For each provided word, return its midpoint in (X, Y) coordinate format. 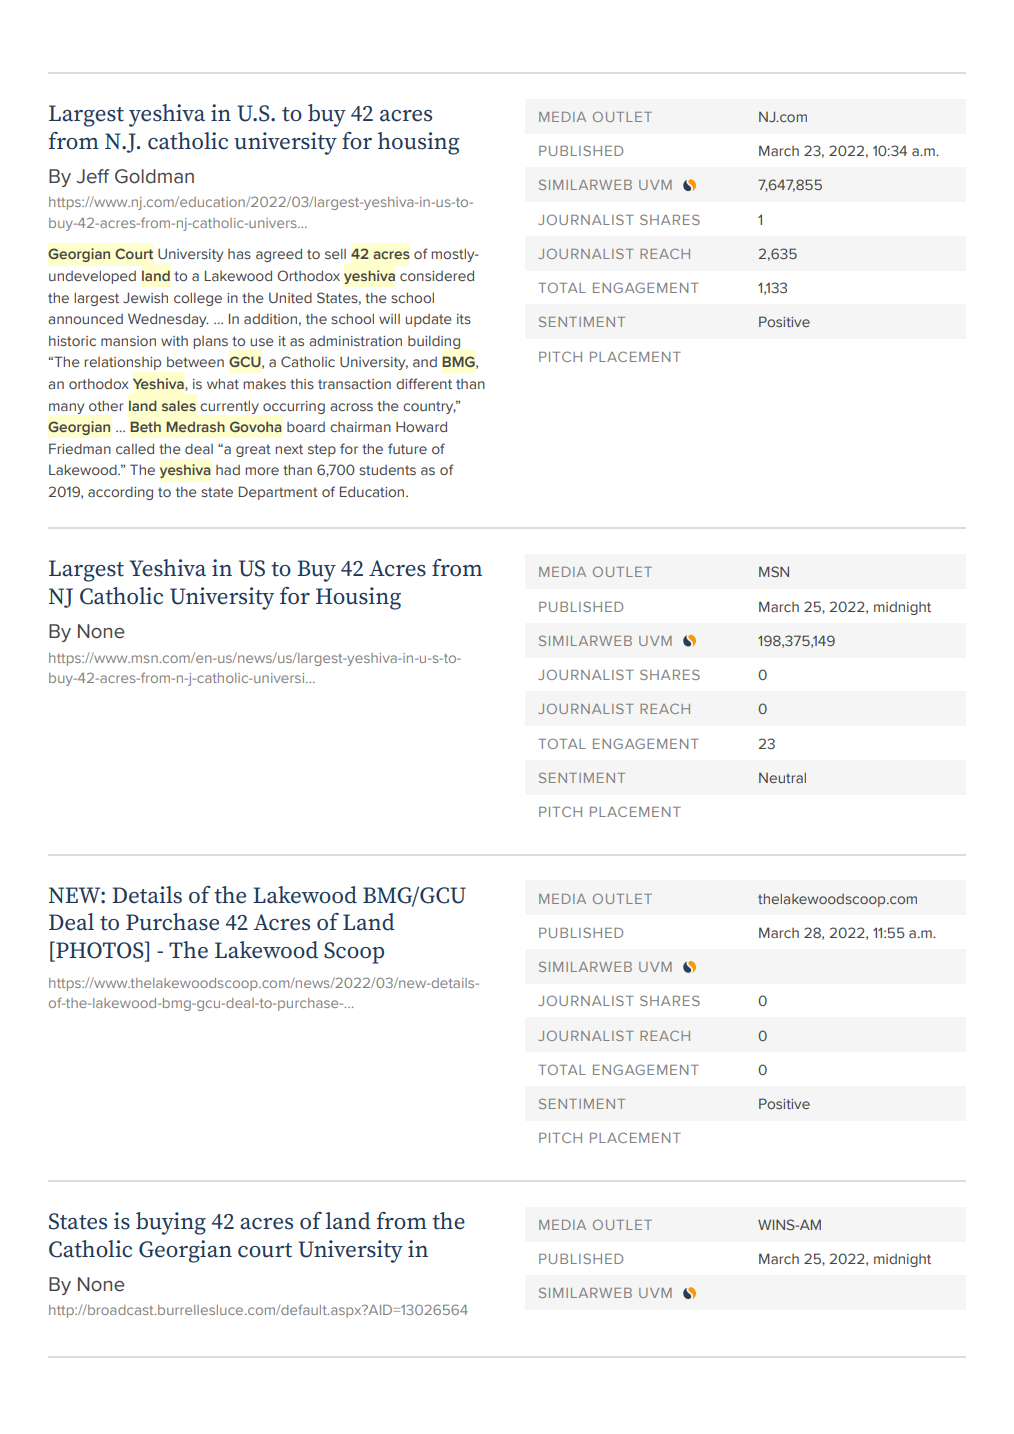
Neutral (782, 778)
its (464, 319)
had (228, 470)
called (135, 448)
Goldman (154, 176)
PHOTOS (100, 951)
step (322, 450)
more (262, 471)
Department (278, 493)
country (429, 407)
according (120, 493)
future (407, 448)
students (387, 470)
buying (171, 1223)
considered (437, 275)
